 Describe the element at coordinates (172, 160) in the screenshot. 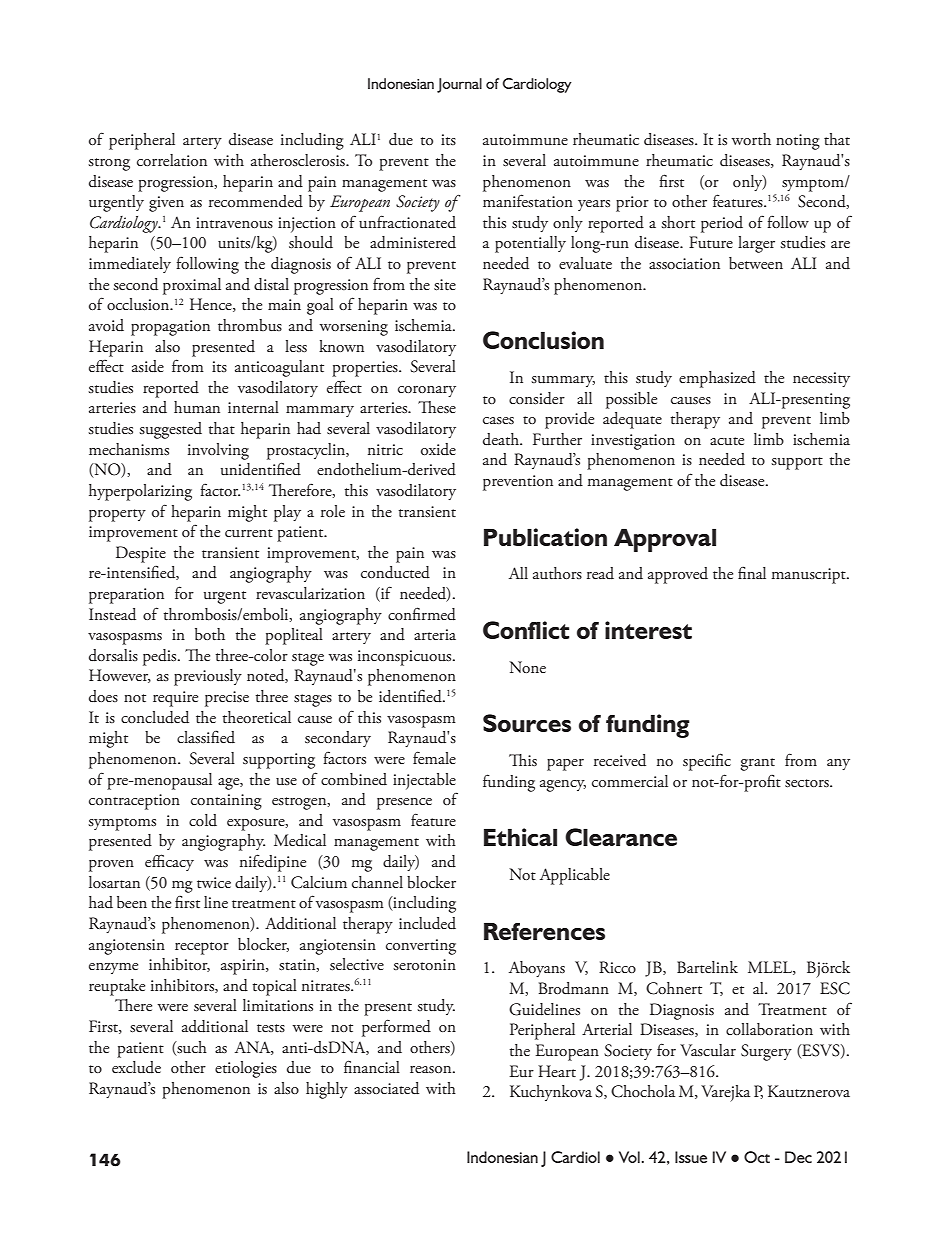

I see `correlation` at that location.
